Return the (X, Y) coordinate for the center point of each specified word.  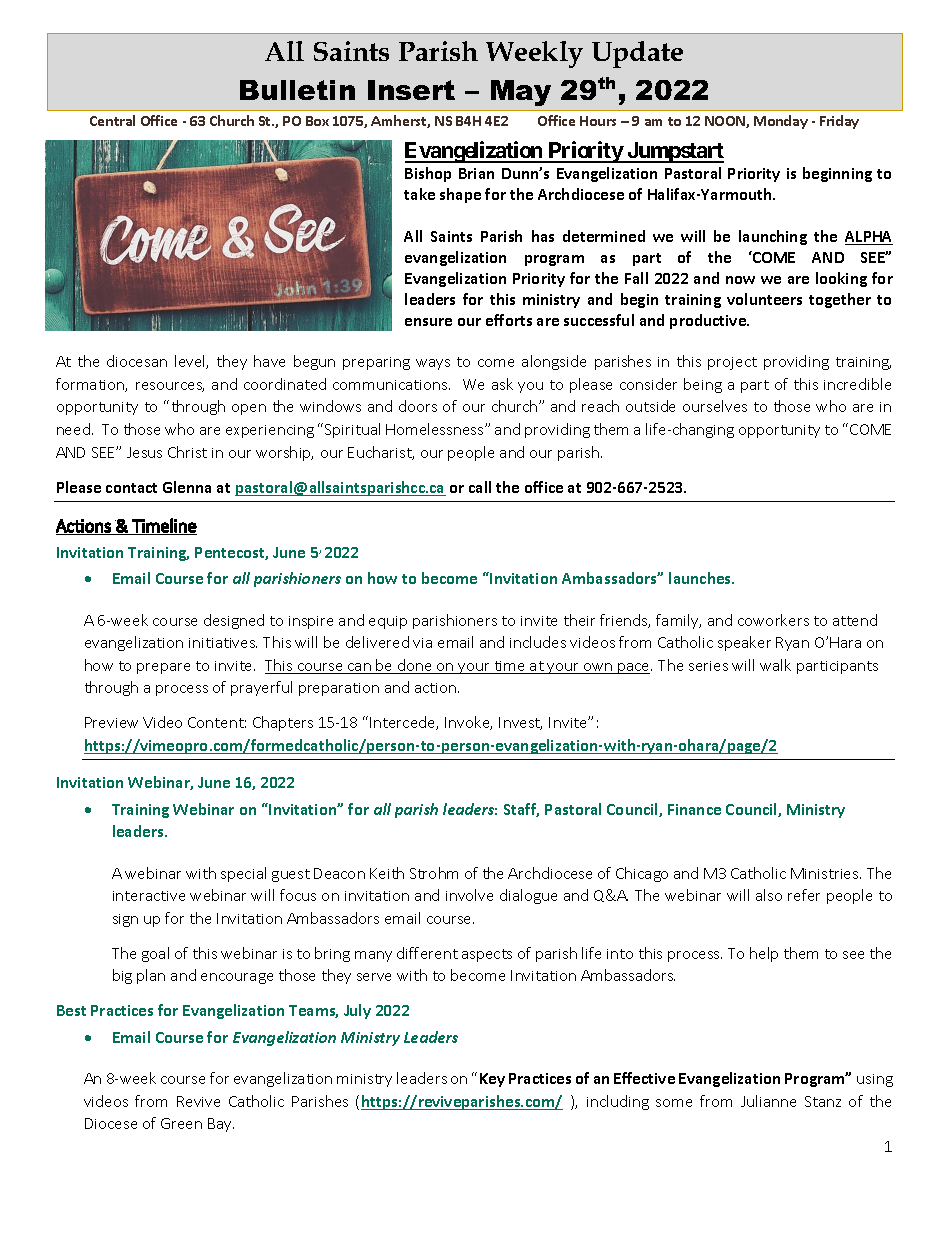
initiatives (223, 643)
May (521, 93)
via (422, 643)
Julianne (768, 1101)
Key (492, 1080)
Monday (781, 122)
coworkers (773, 620)
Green (181, 1123)
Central (112, 120)
